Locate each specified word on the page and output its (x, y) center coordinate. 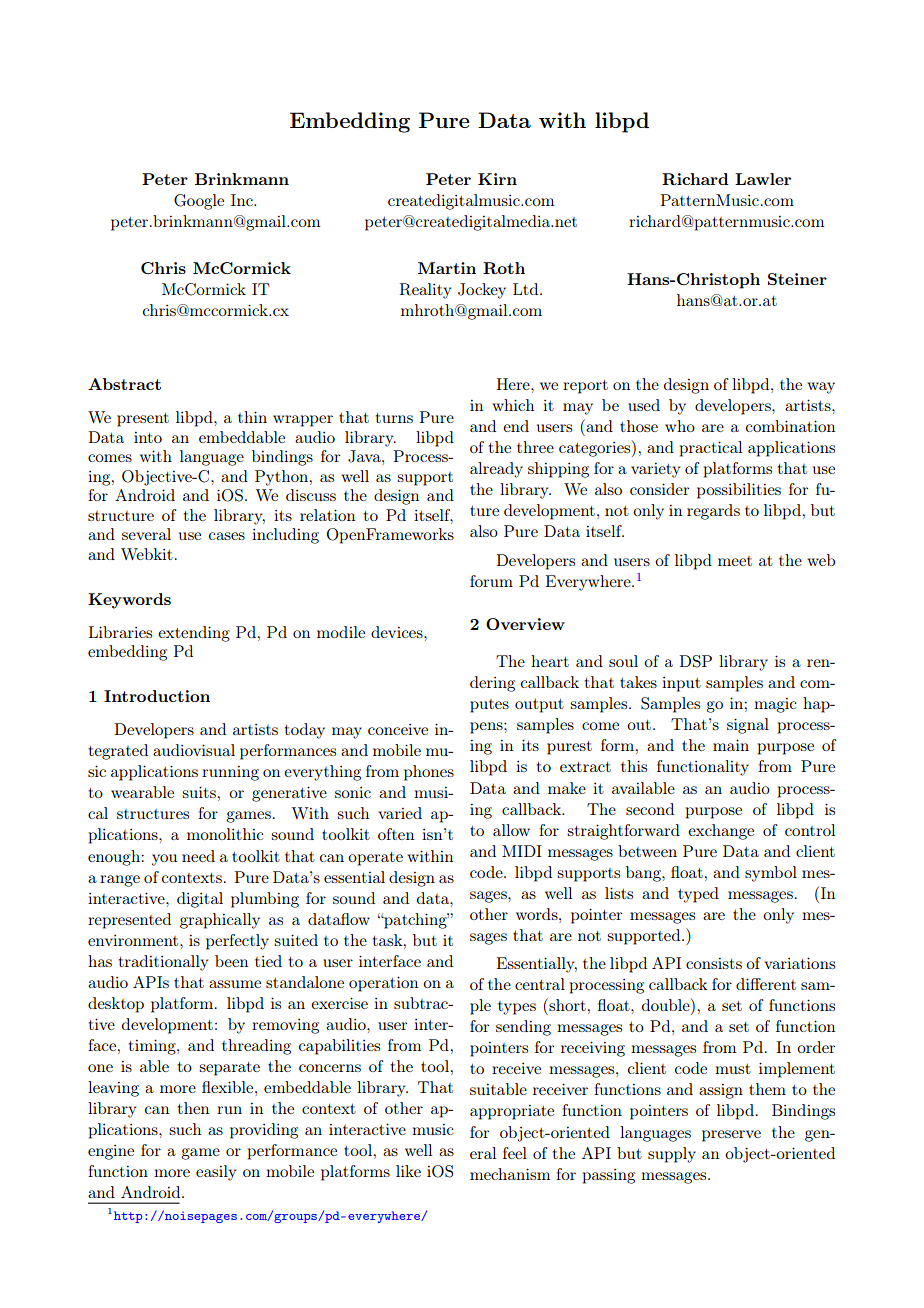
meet (735, 561)
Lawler (763, 179)
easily (216, 1173)
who (680, 426)
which (513, 405)
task (389, 940)
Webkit (147, 554)
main (731, 745)
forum (491, 581)
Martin (447, 268)
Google (199, 202)
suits (199, 792)
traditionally (163, 963)
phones (429, 773)
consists (714, 963)
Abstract (124, 384)
